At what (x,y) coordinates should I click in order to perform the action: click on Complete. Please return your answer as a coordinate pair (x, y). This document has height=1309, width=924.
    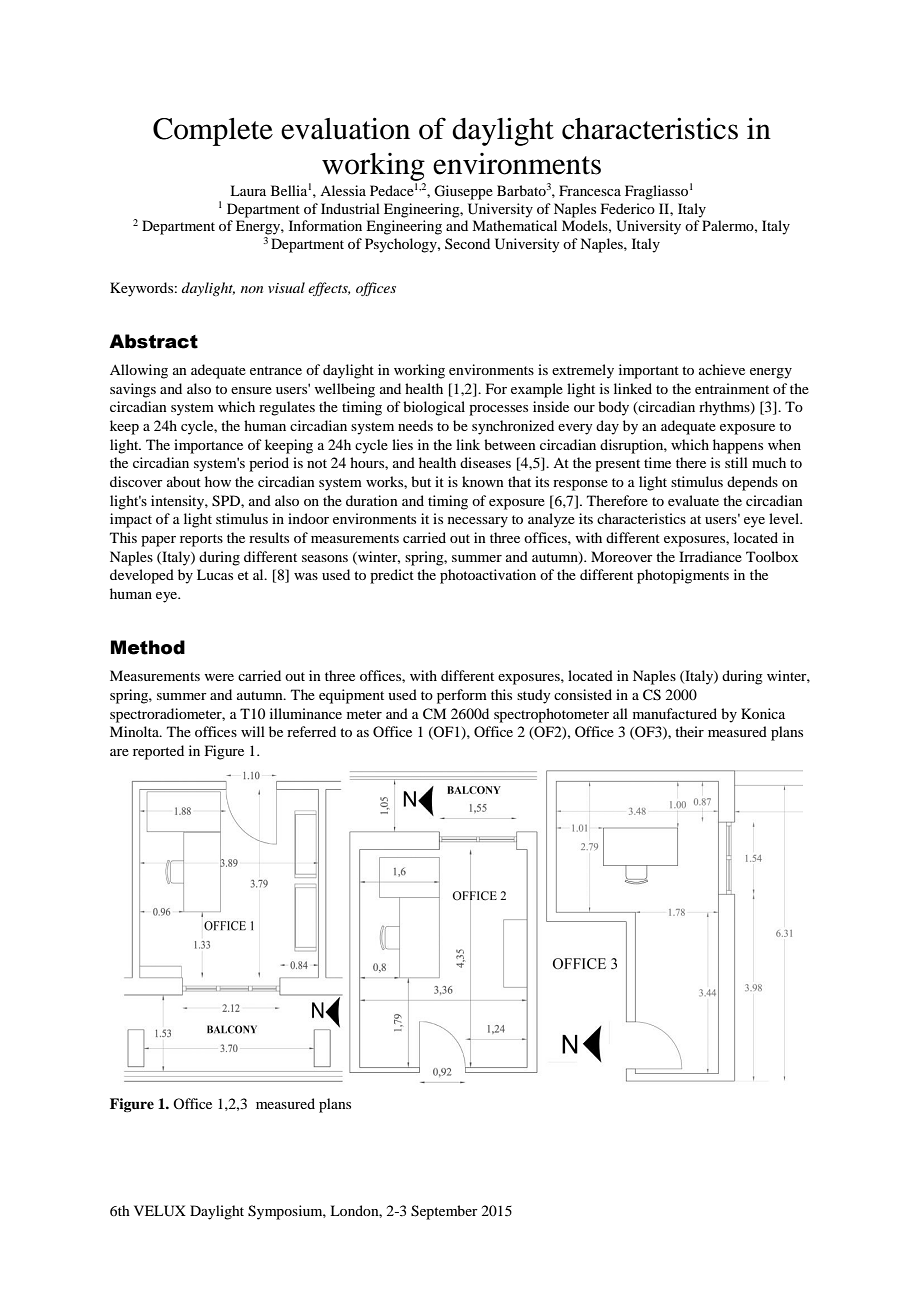
    Looking at the image, I should click on (213, 132).
